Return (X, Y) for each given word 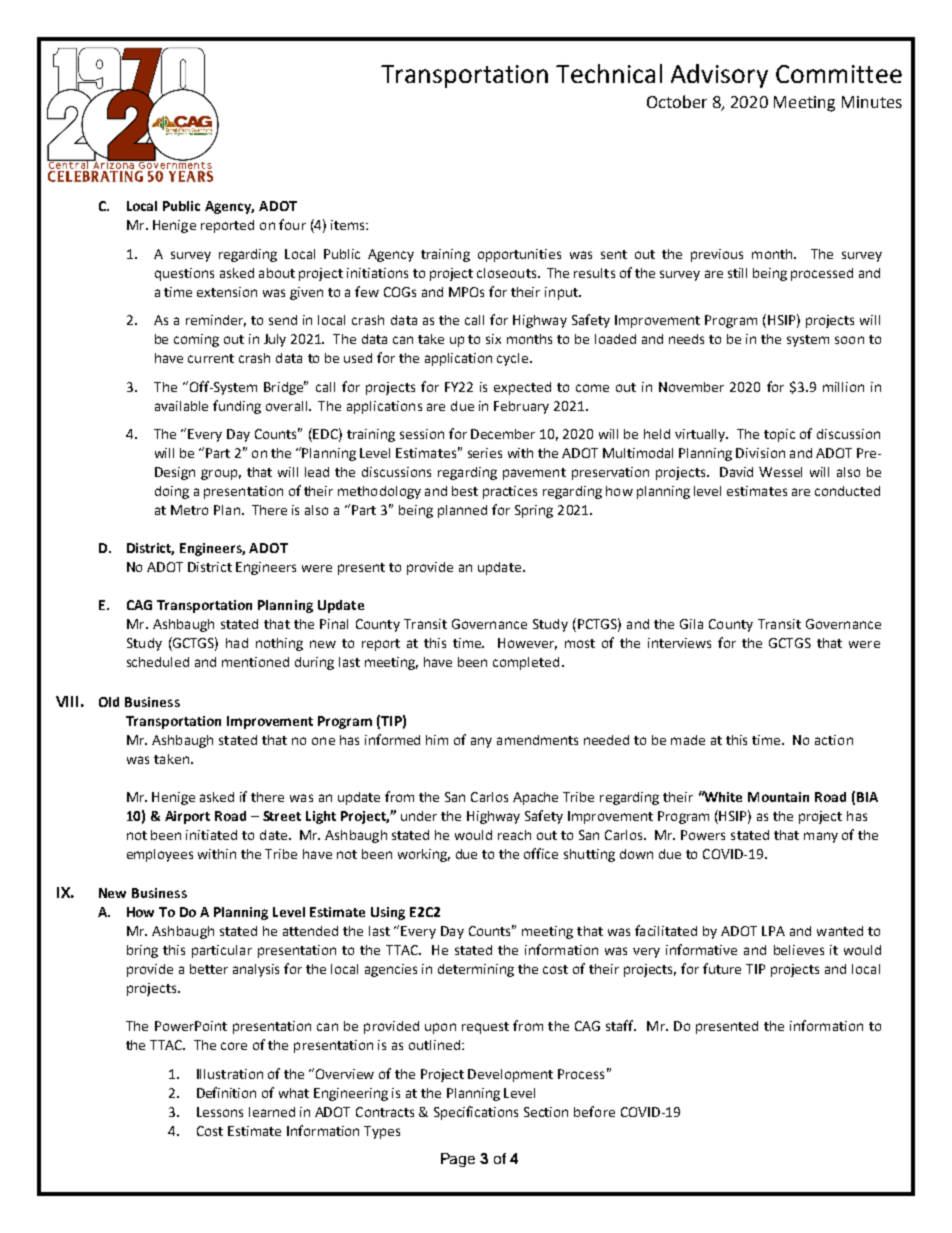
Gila (691, 624)
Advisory (719, 76)
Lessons (220, 1112)
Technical (609, 73)
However (527, 644)
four (292, 224)
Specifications (476, 1113)
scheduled (158, 662)
